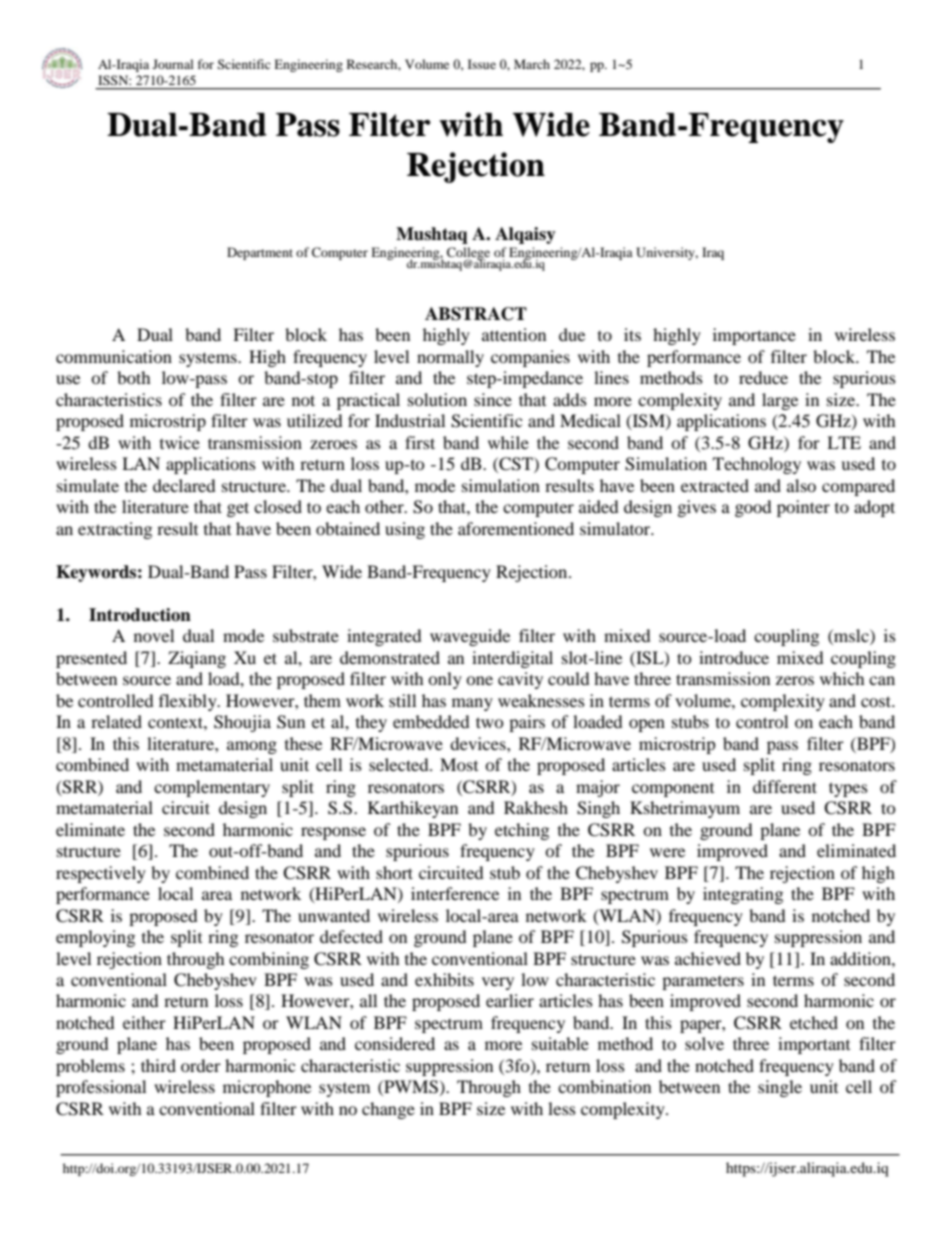  What do you see at coordinates (560, 1043) in the document?
I see `suitable` at bounding box center [560, 1043].
